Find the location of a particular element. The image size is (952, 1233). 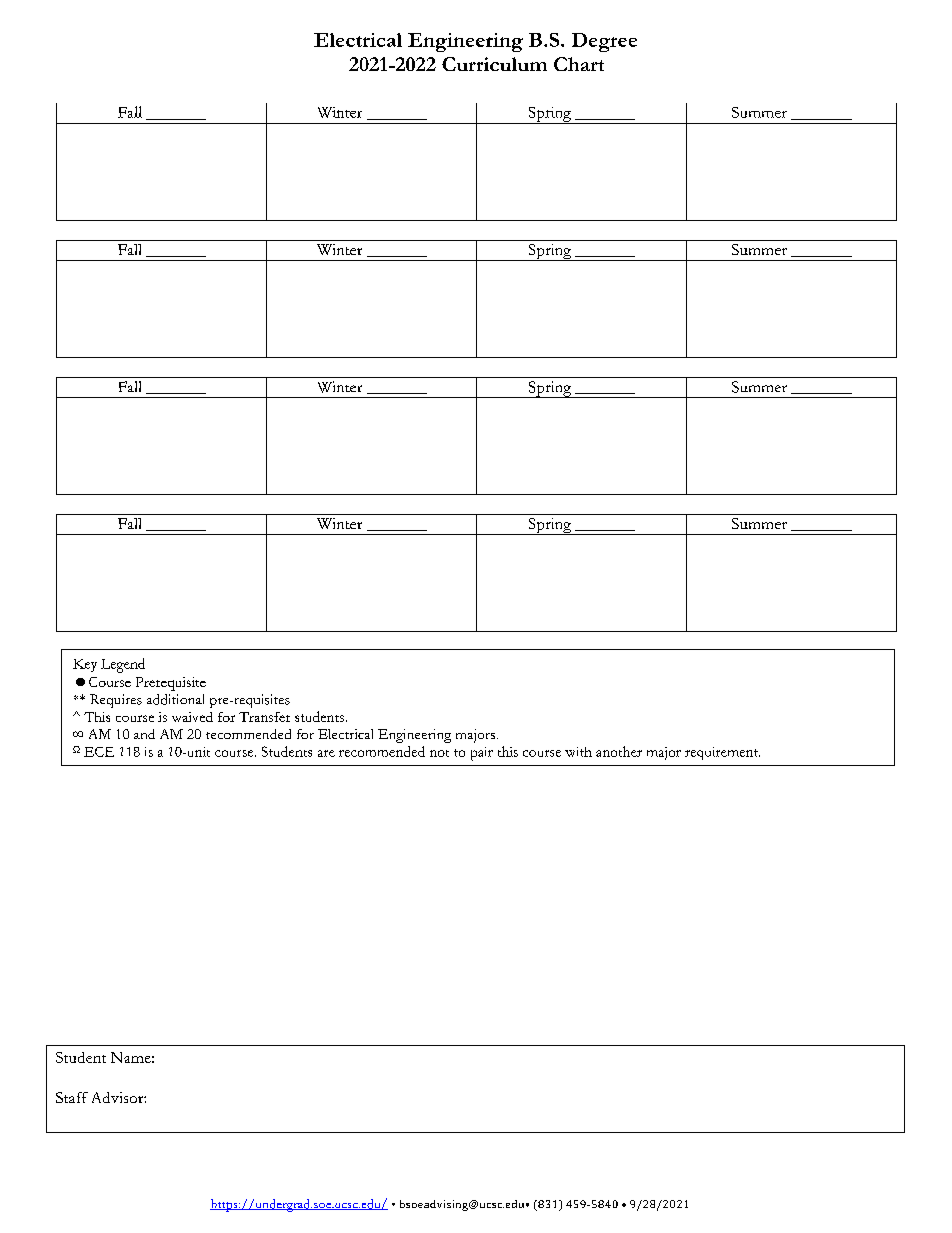

Staff is located at coordinates (72, 1097).
